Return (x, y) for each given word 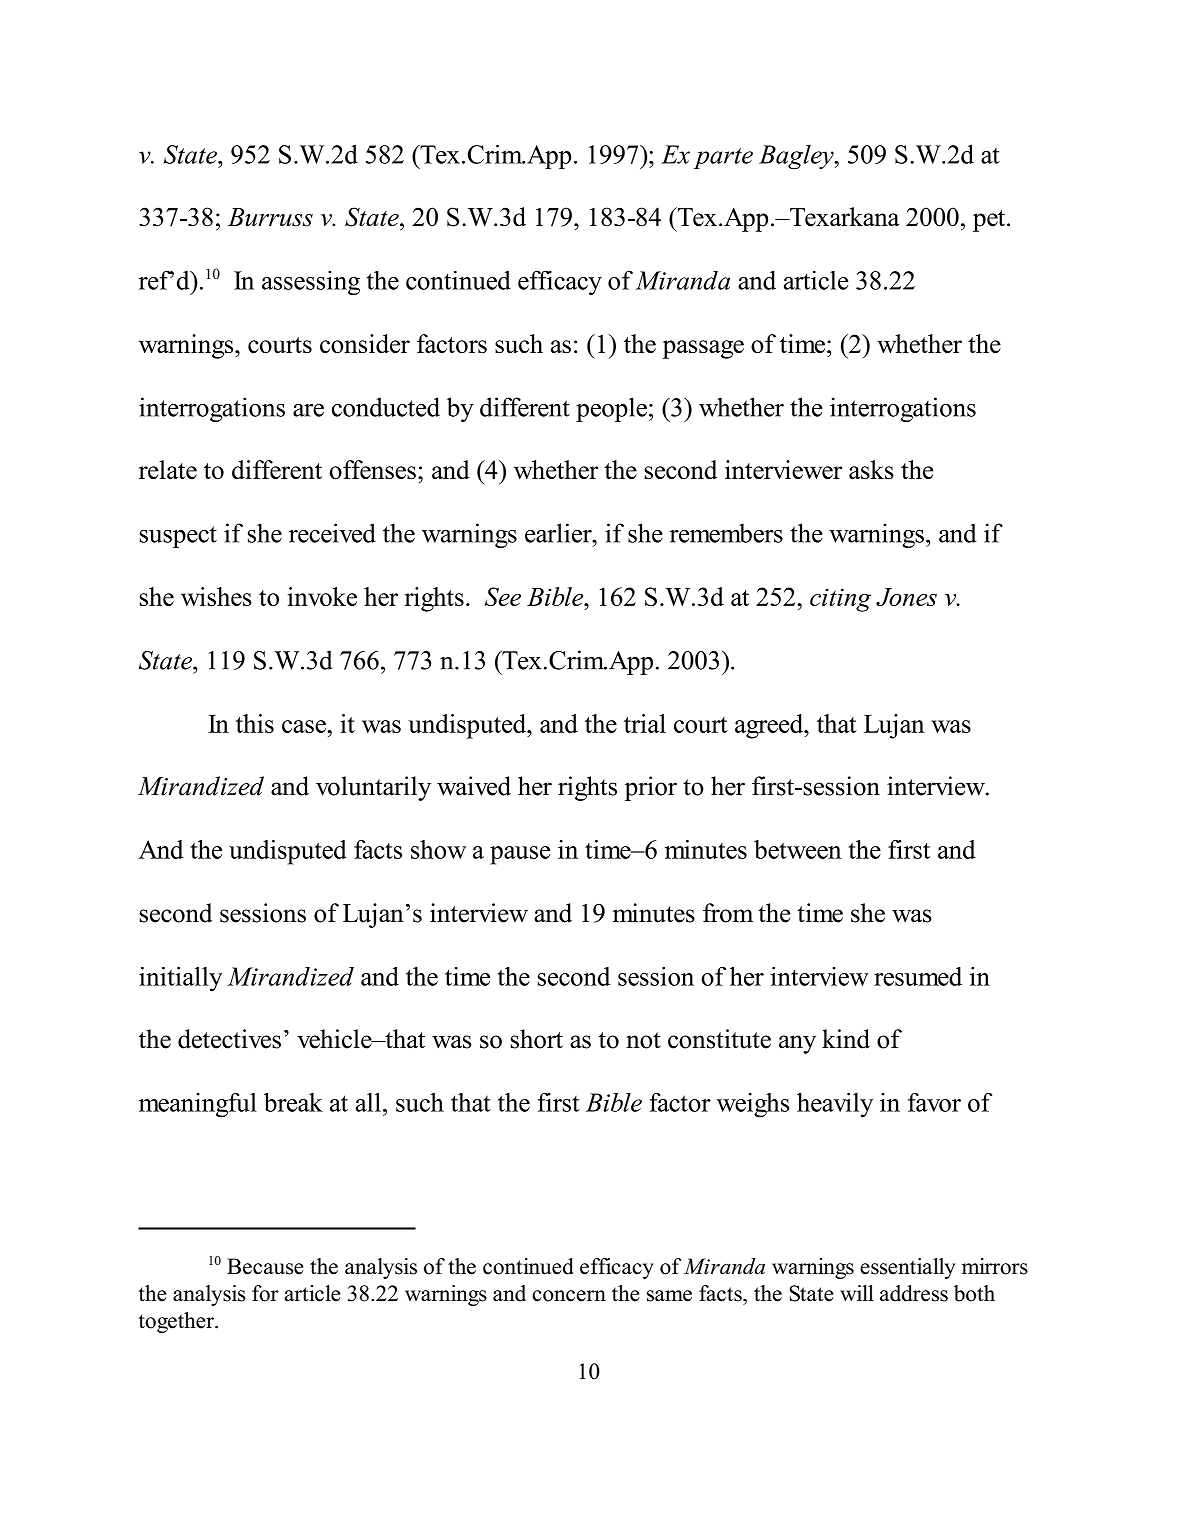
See (503, 596)
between (798, 849)
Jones (906, 597)
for (265, 1293)
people (611, 409)
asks (871, 469)
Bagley (797, 157)
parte (723, 158)
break (293, 1102)
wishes (216, 596)
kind (846, 1039)
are (308, 410)
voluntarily (373, 788)
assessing (311, 282)
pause (520, 855)
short (537, 1039)
